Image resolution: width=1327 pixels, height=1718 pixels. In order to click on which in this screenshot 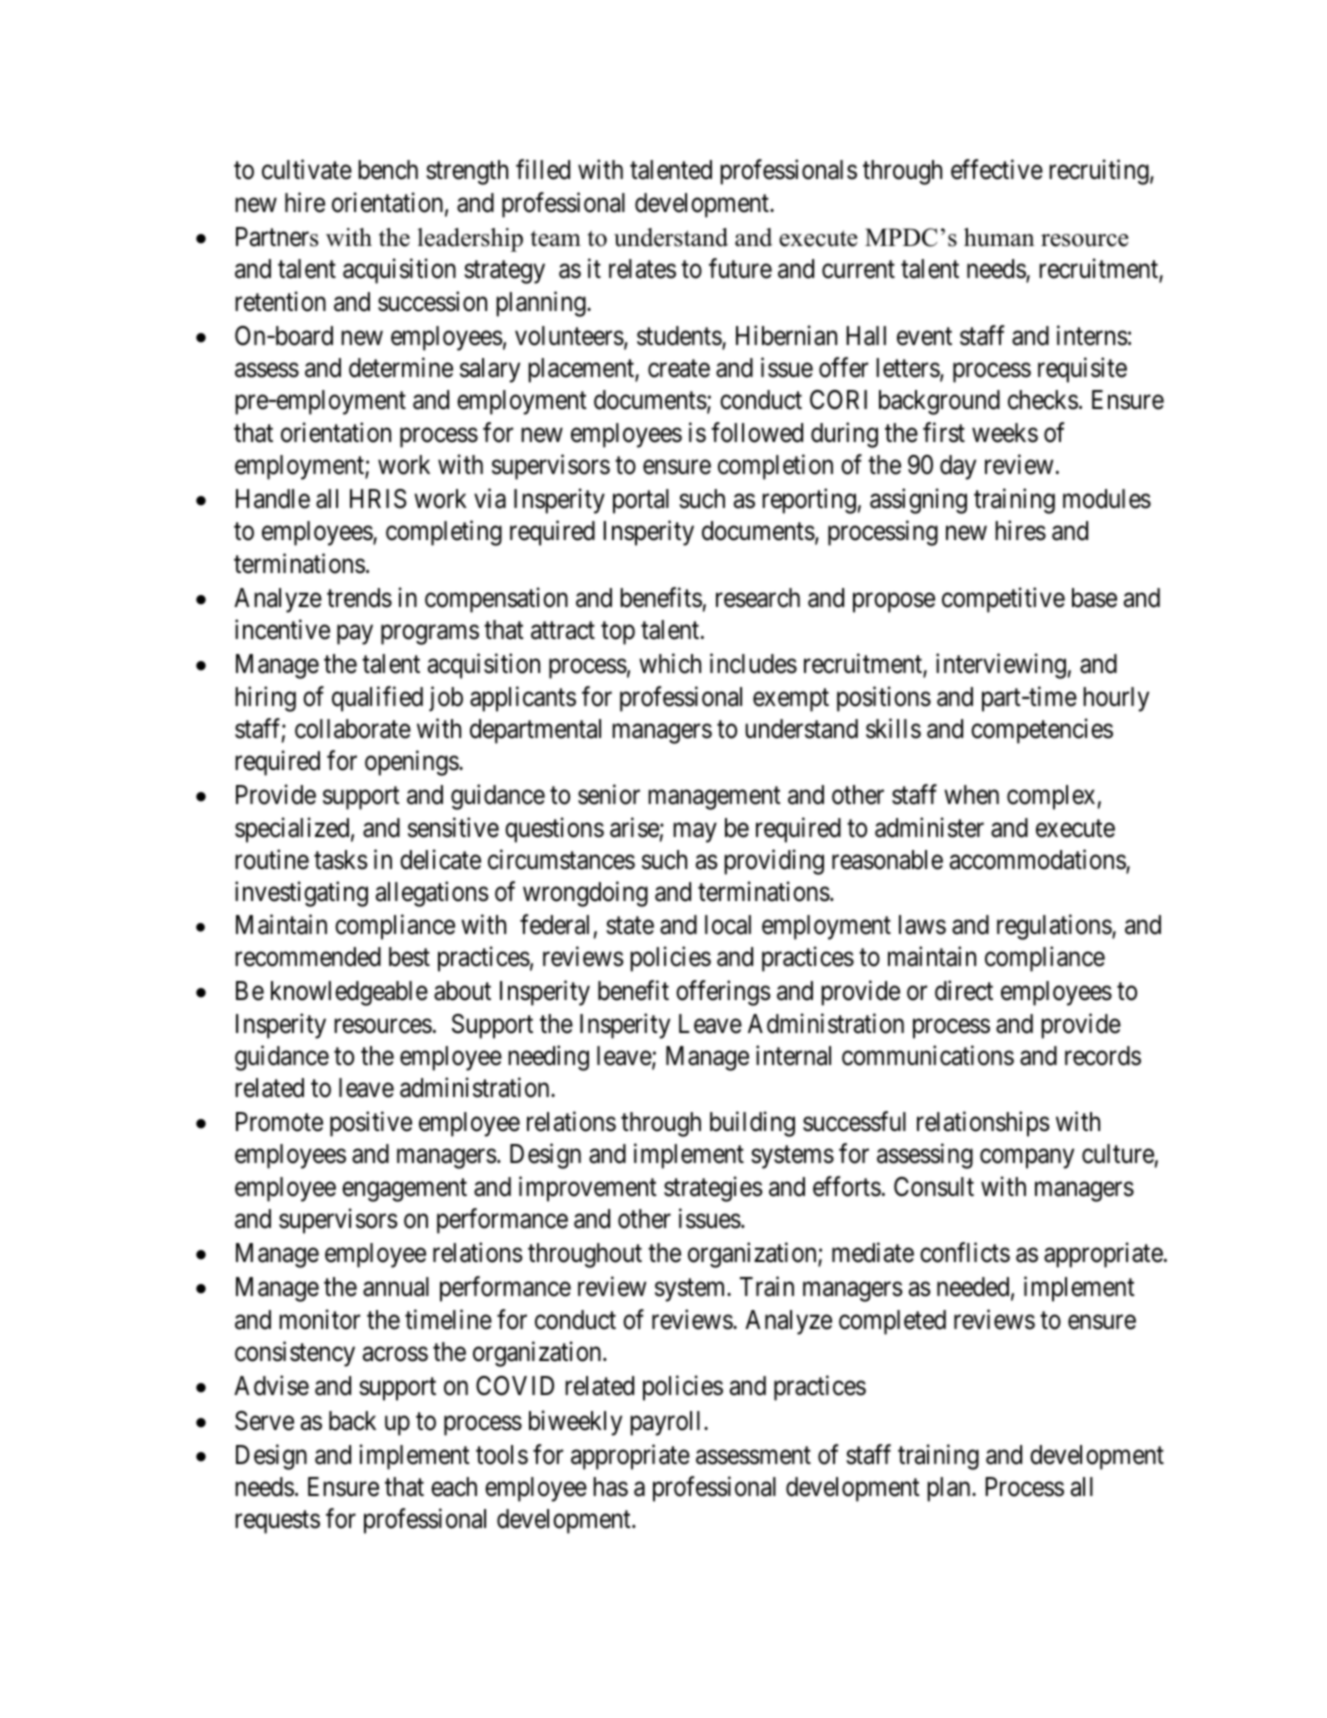, I will do `click(670, 664)`.
